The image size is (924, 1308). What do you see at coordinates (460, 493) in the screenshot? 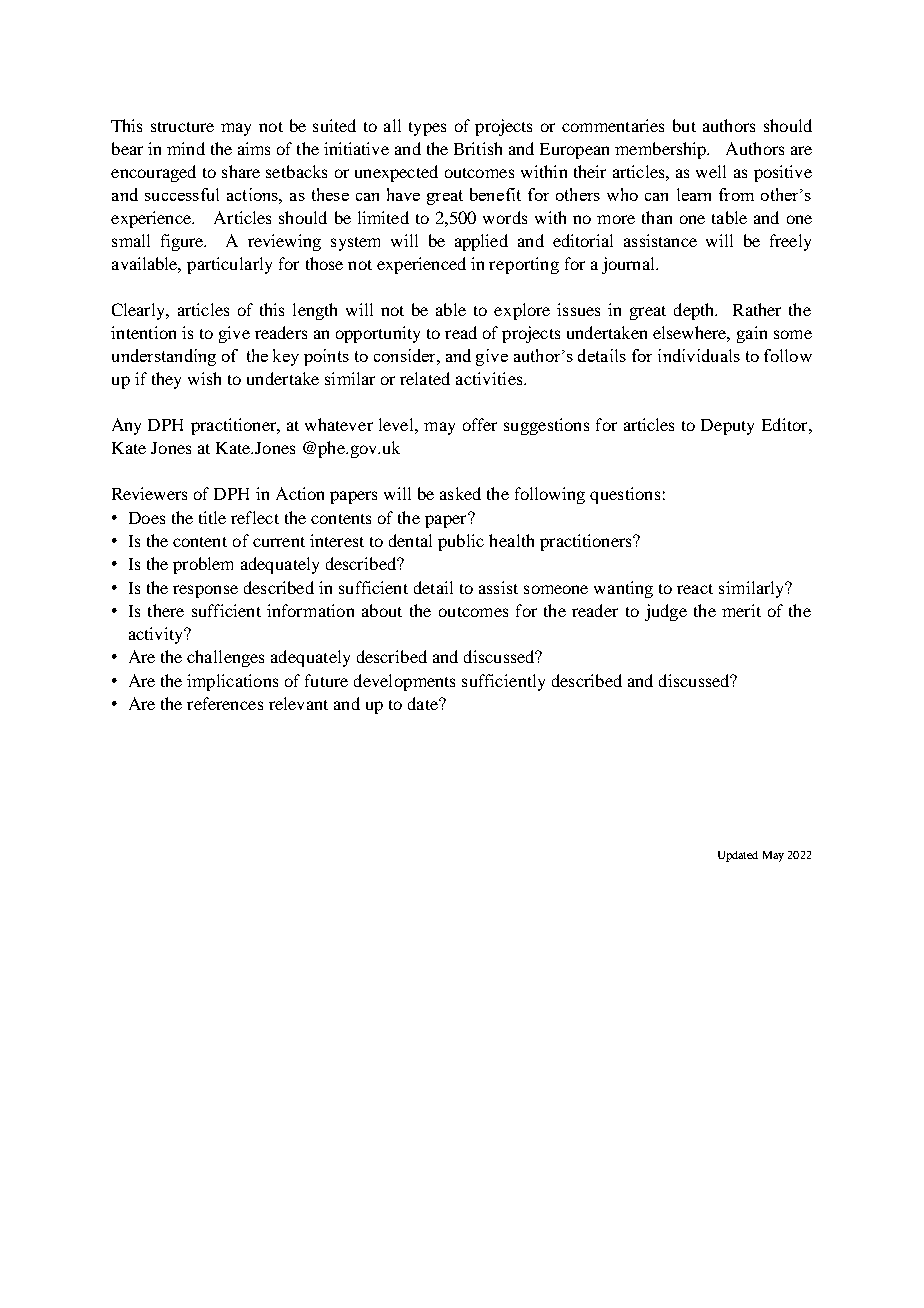
I see `asked` at bounding box center [460, 493].
